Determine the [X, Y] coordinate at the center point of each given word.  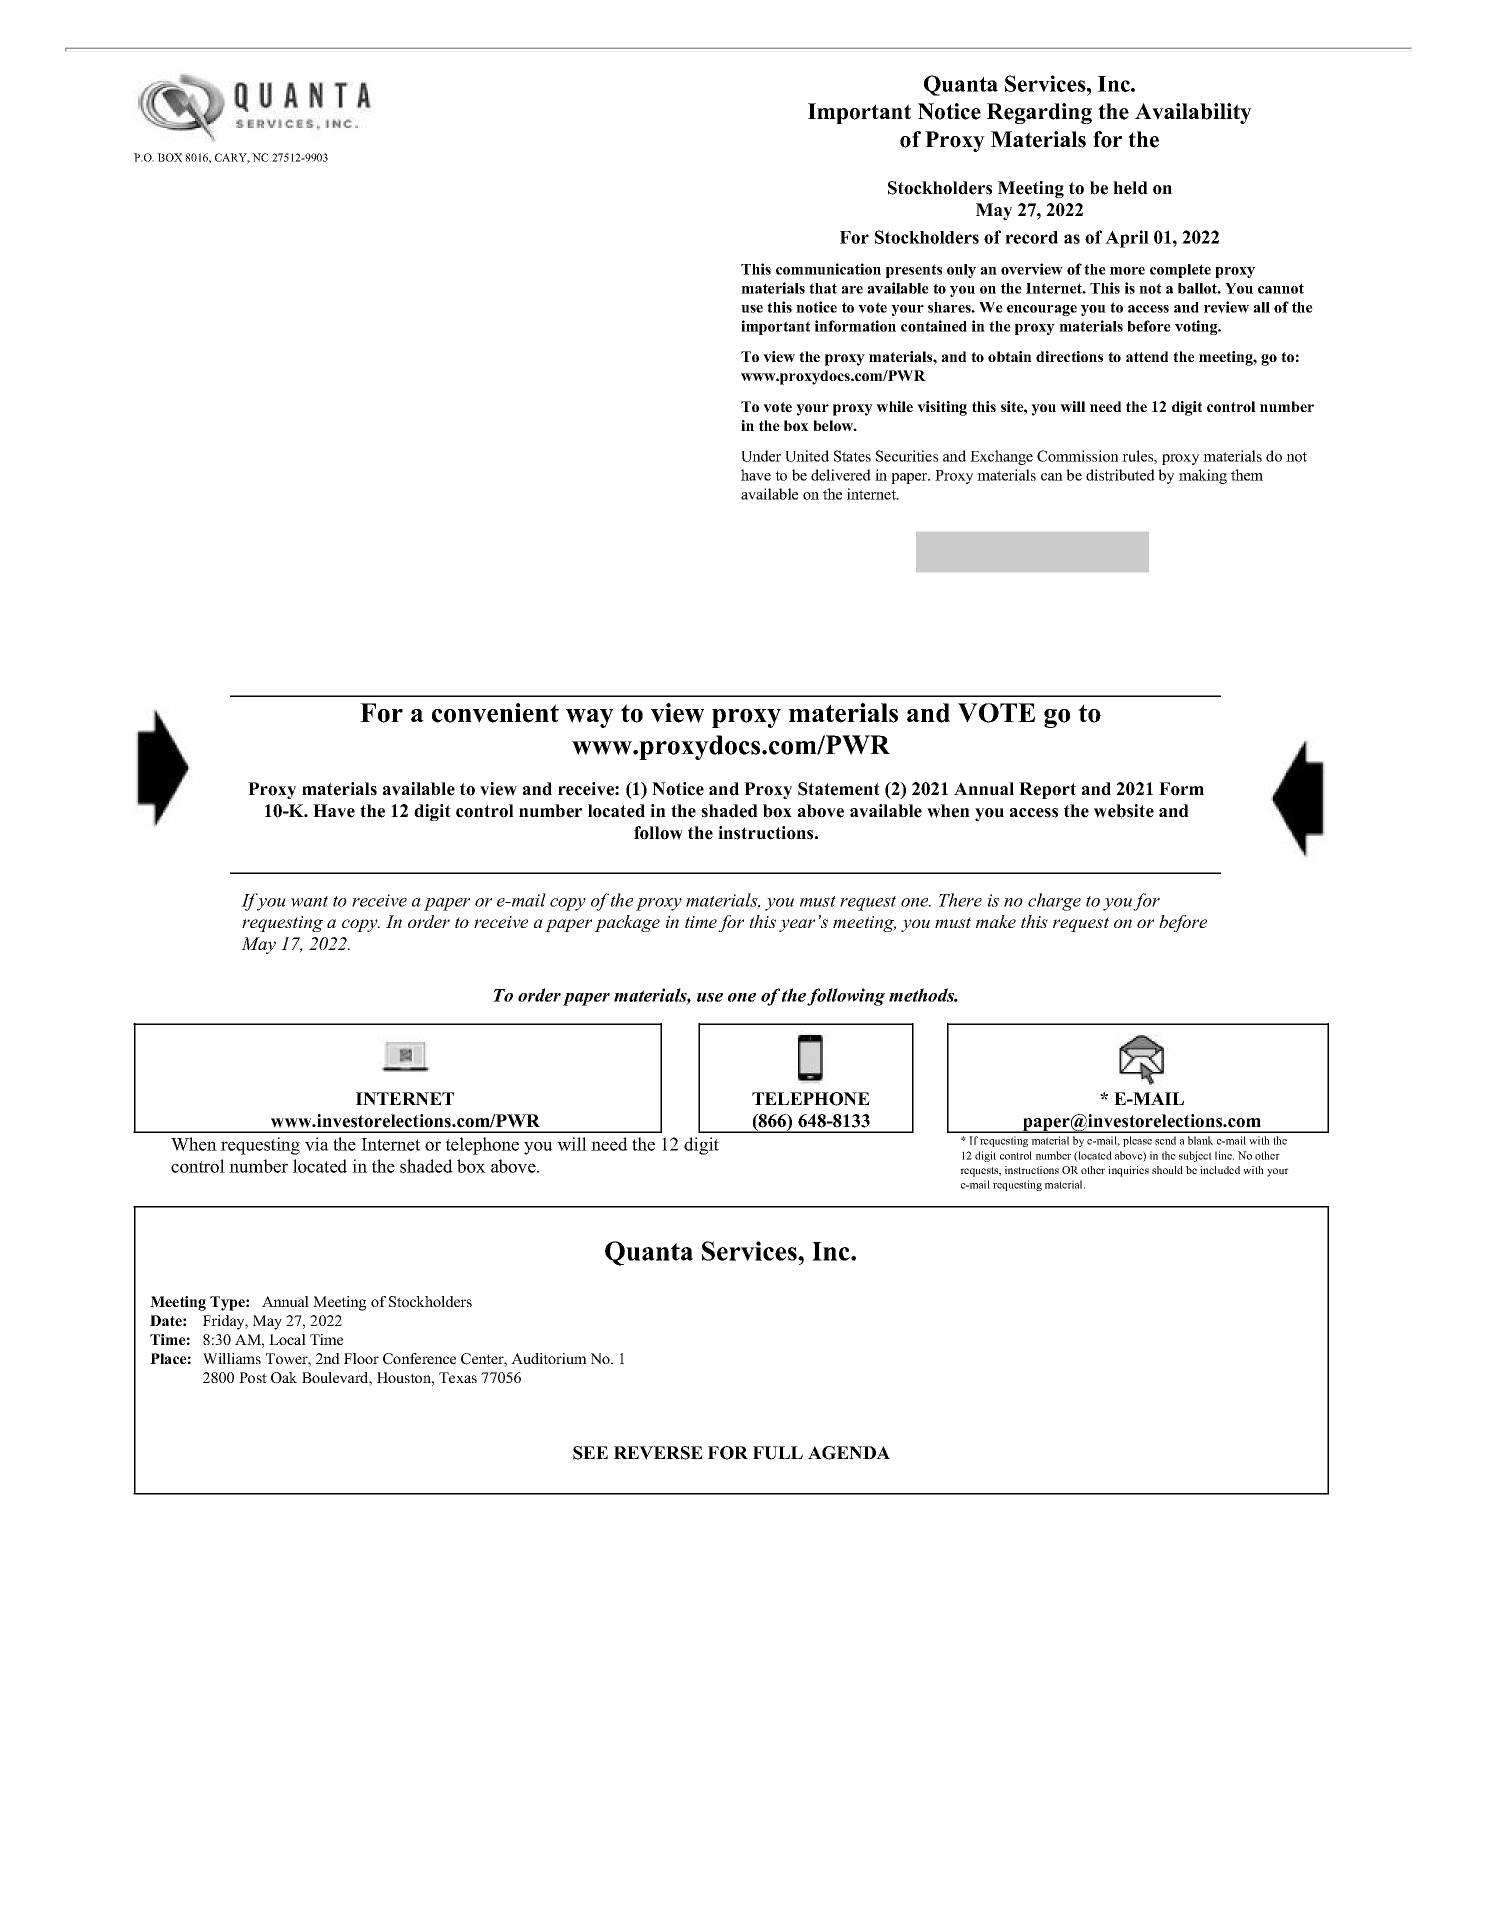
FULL [778, 1453]
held [1130, 188]
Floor [361, 1358]
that [823, 288]
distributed [1120, 475]
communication [828, 269]
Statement [839, 789]
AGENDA [849, 1453]
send [1165, 1140]
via [317, 1144]
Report [1047, 790]
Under [761, 456]
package [627, 923]
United [807, 456]
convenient [495, 713]
